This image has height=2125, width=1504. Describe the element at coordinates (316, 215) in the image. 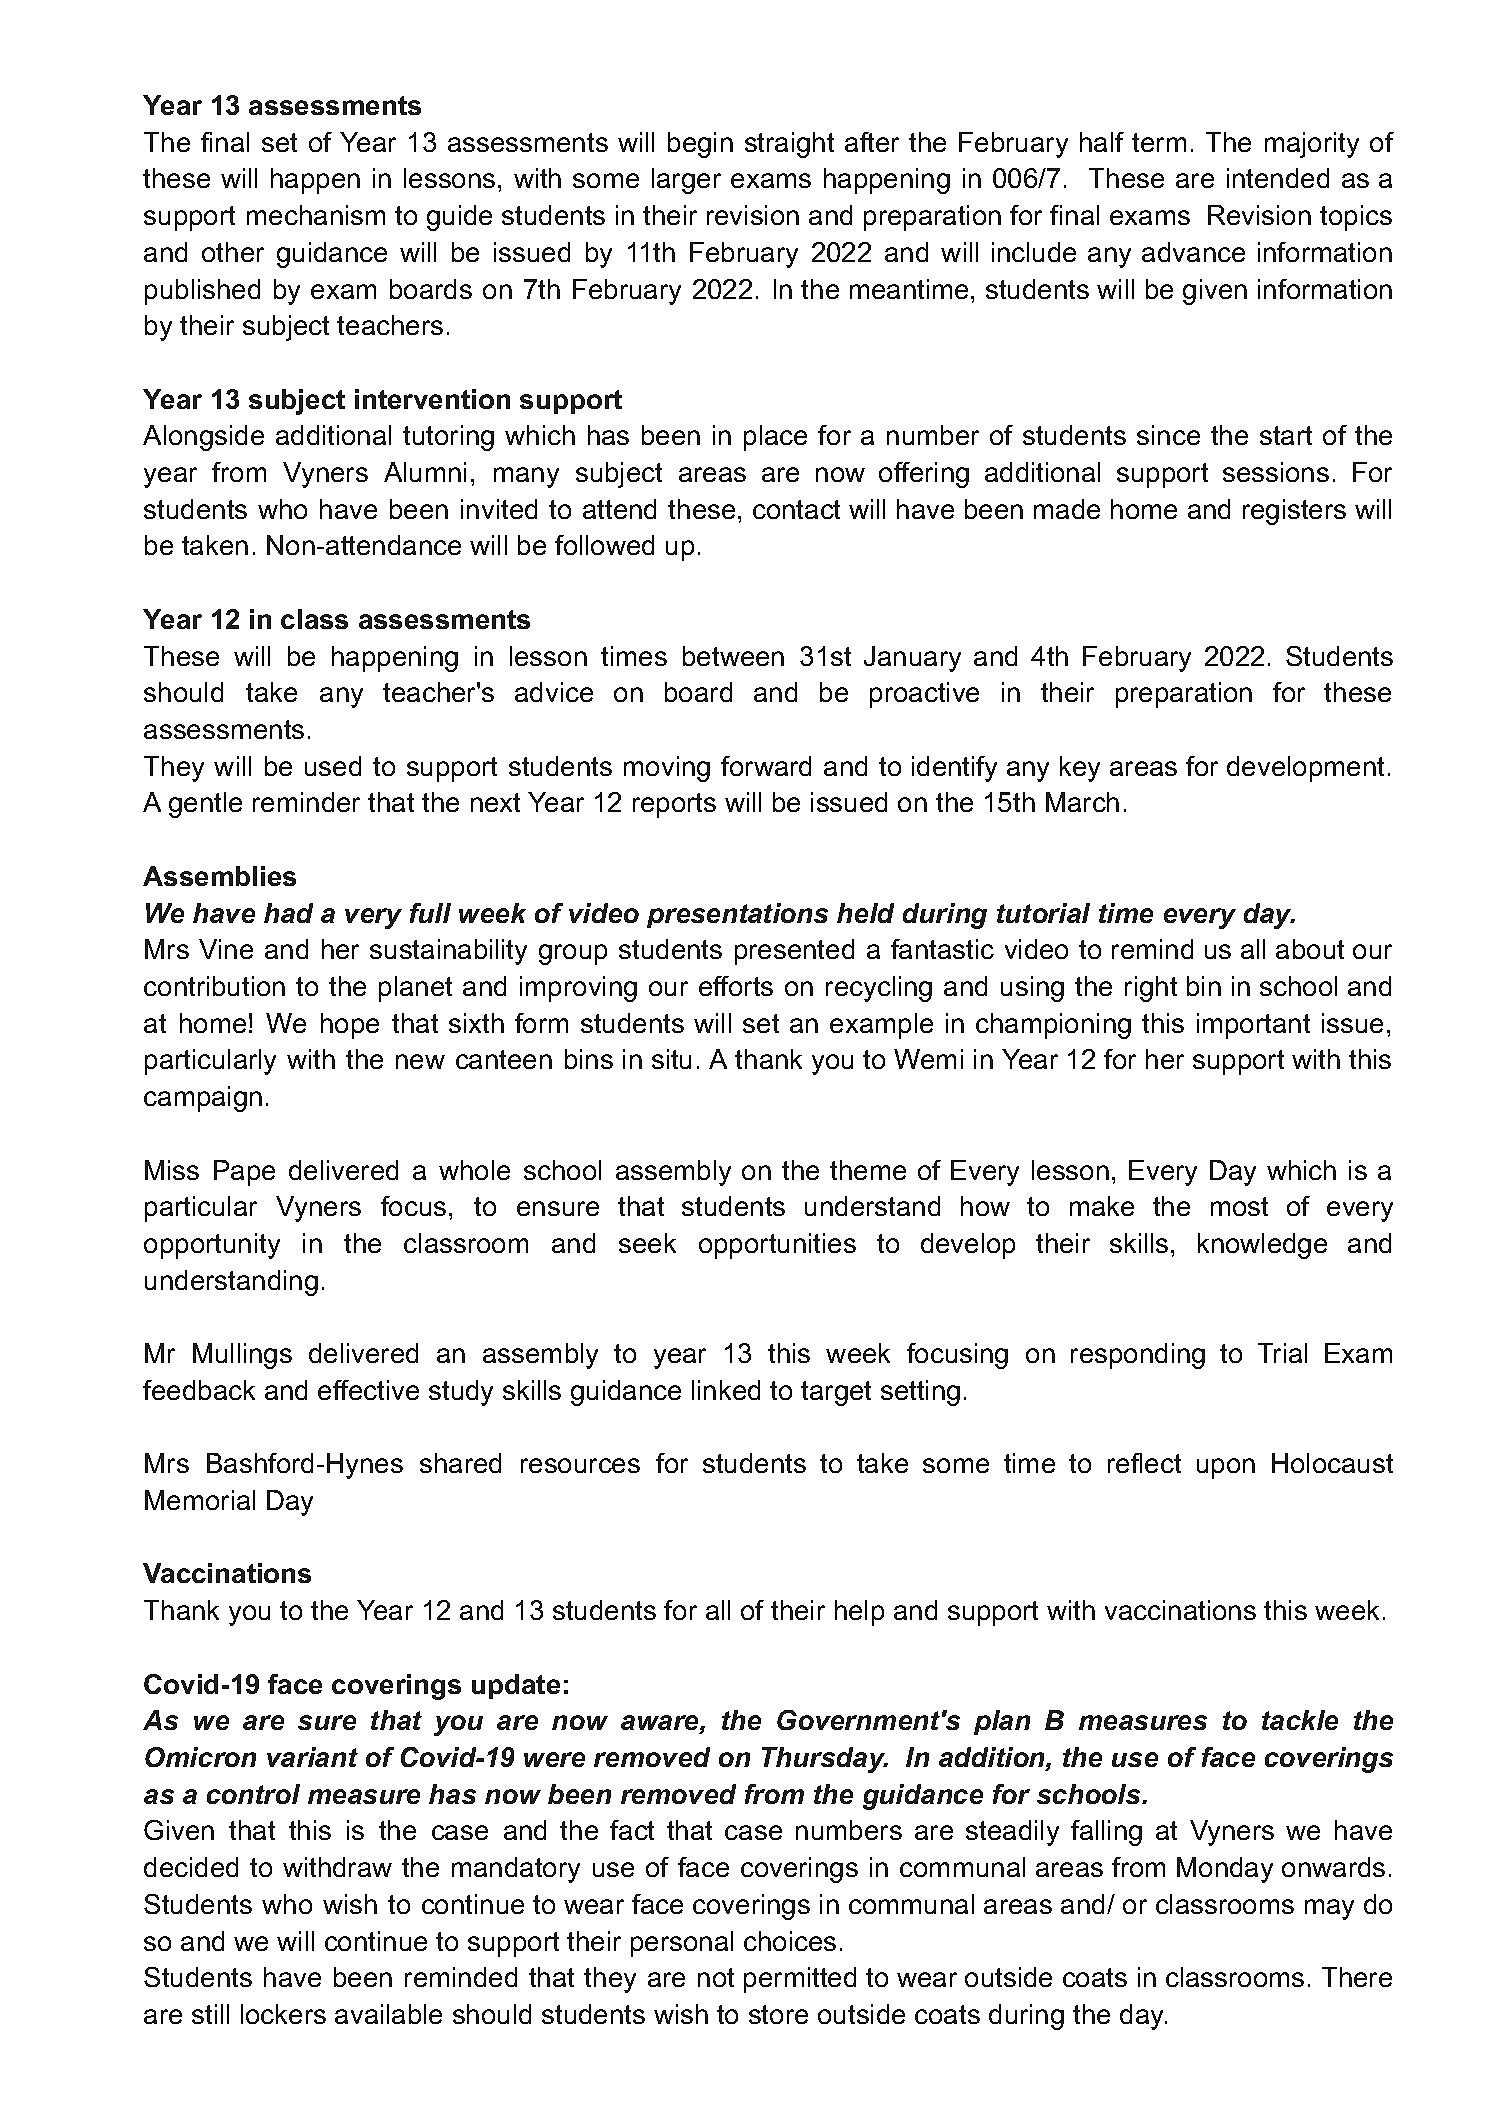

I see `mechanism` at that location.
